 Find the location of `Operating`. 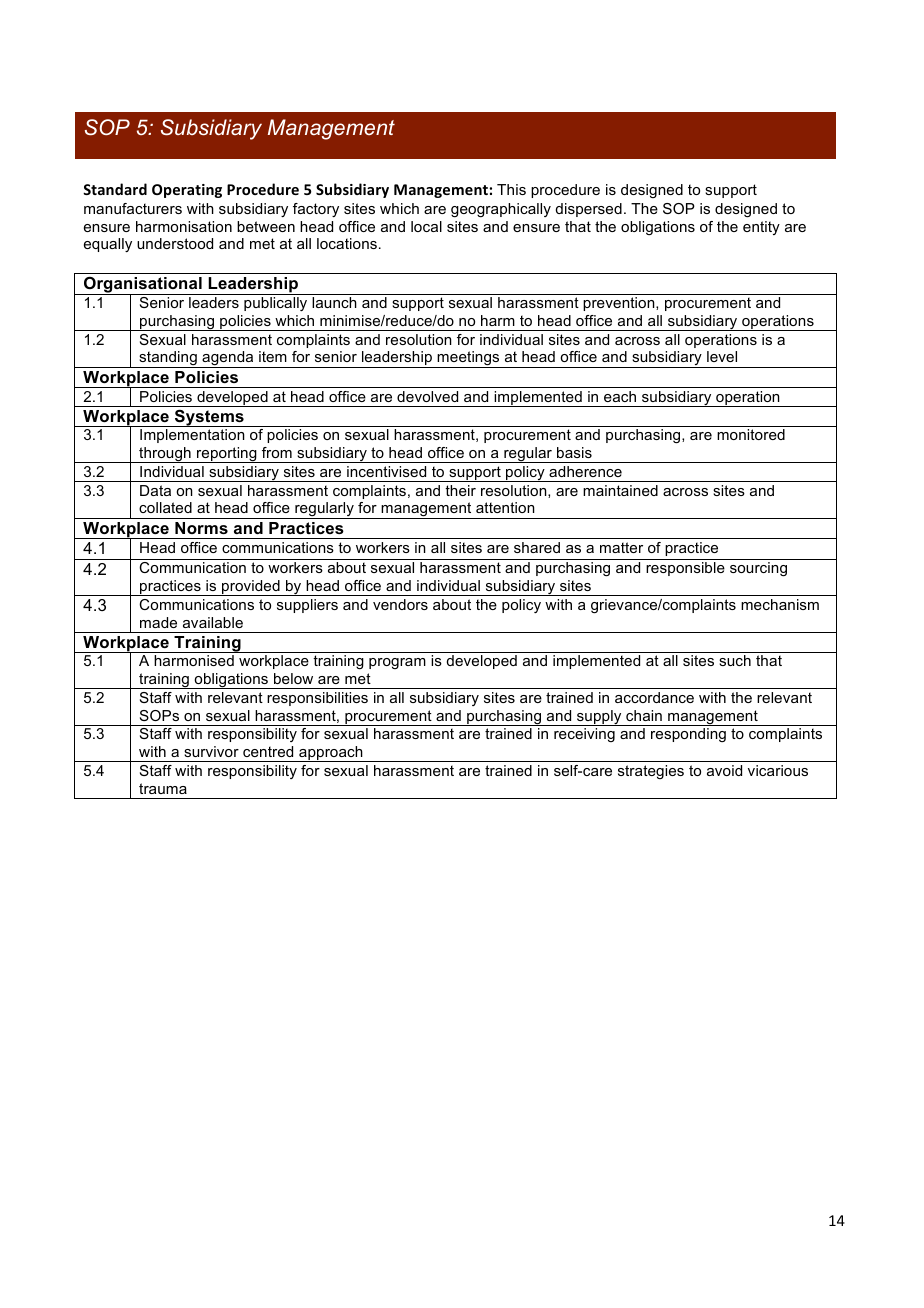

Operating is located at coordinates (187, 191).
